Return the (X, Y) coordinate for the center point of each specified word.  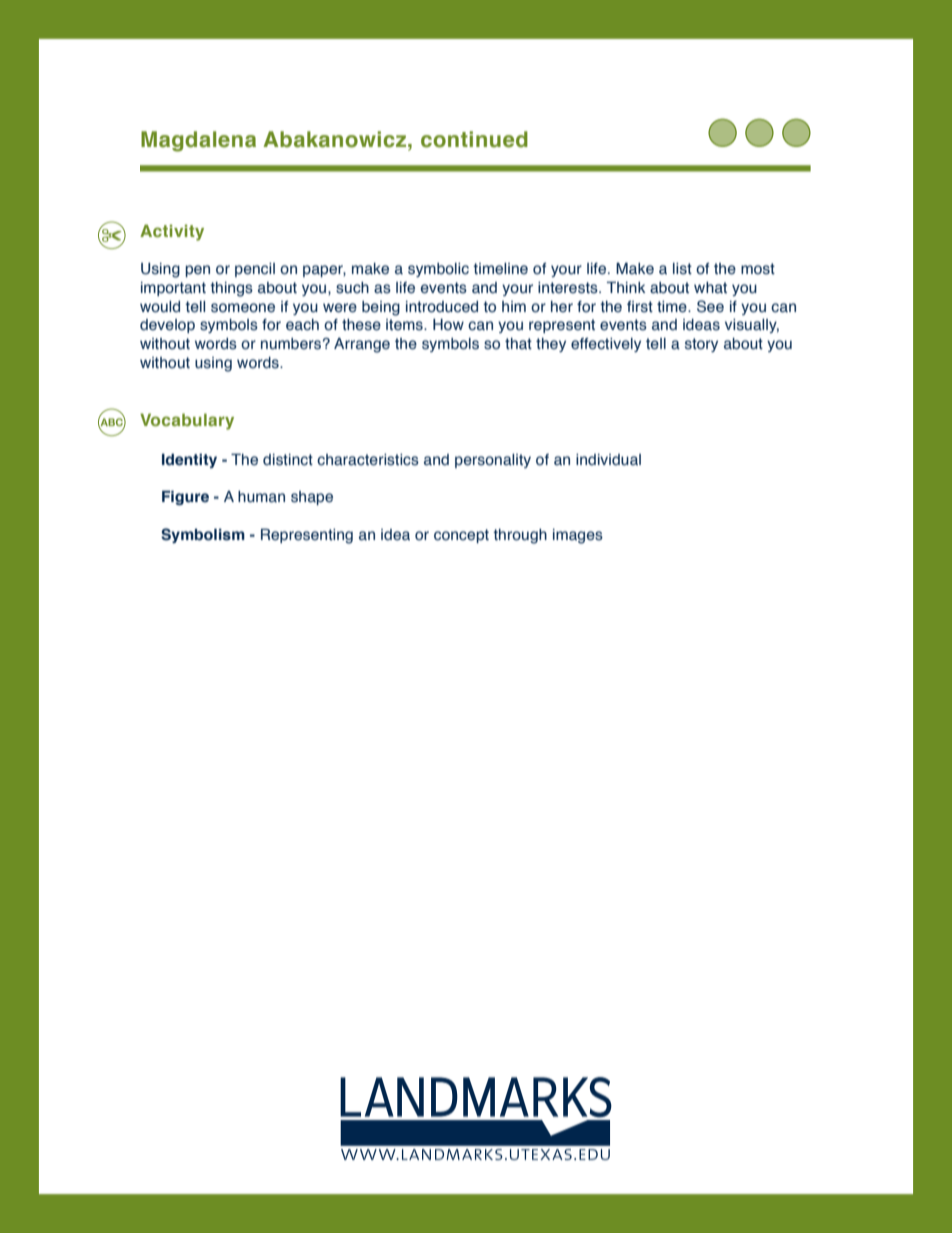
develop (167, 326)
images (578, 536)
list (682, 269)
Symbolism (203, 535)
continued (474, 139)
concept (461, 536)
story (701, 345)
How (448, 325)
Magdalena (198, 141)
